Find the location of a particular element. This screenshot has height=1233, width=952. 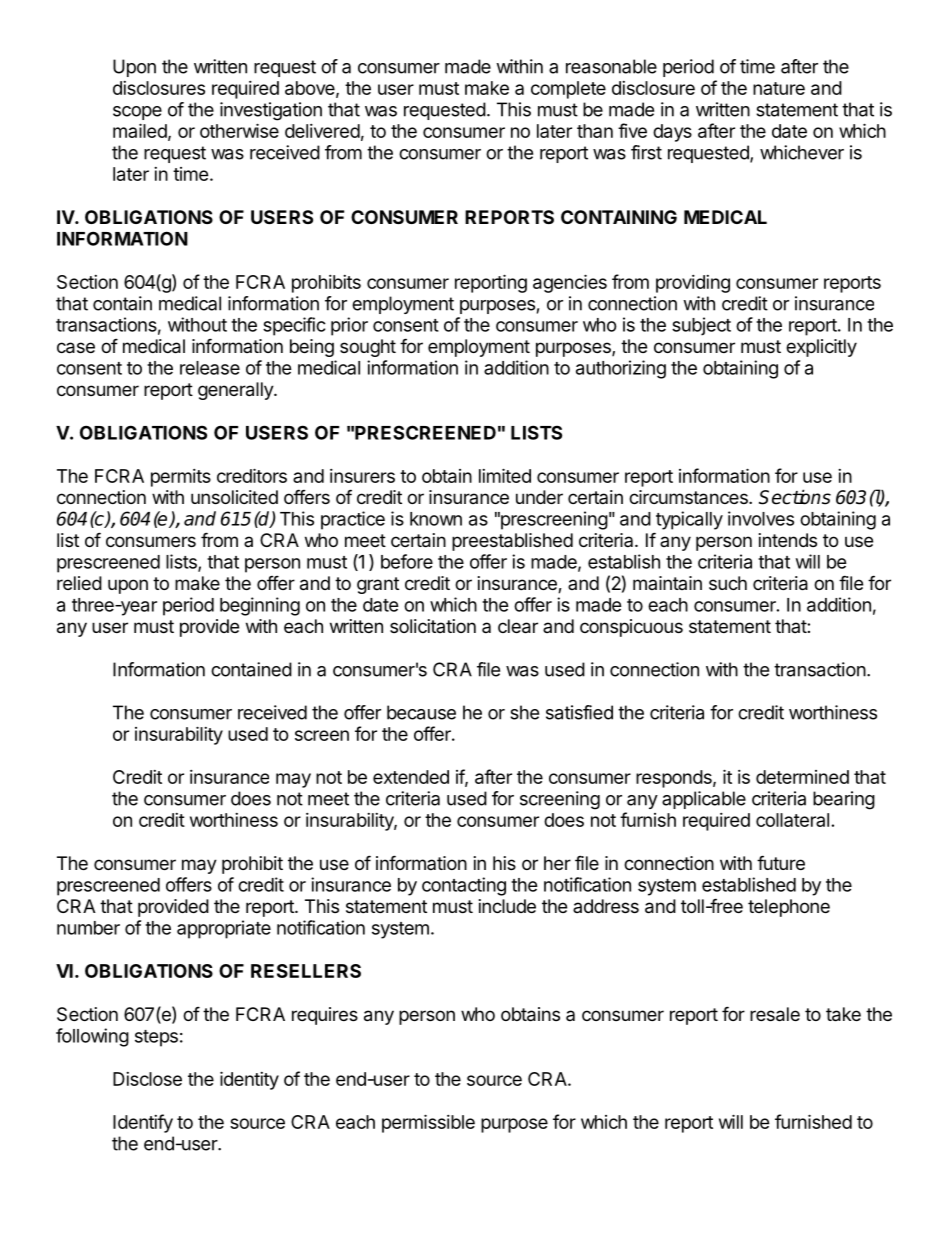

complete is located at coordinates (568, 90).
